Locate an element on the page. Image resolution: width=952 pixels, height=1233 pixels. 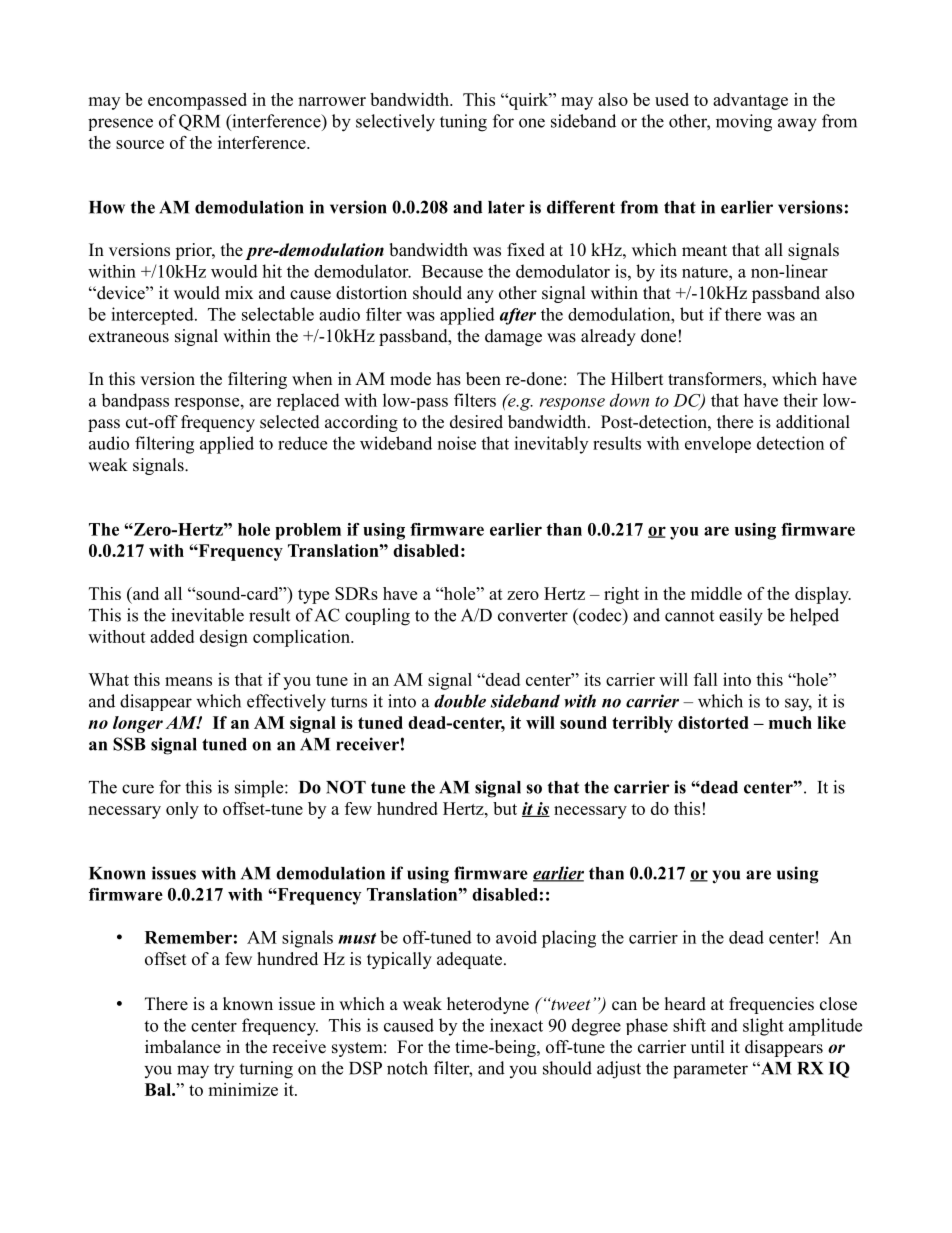
avoid is located at coordinates (516, 937).
